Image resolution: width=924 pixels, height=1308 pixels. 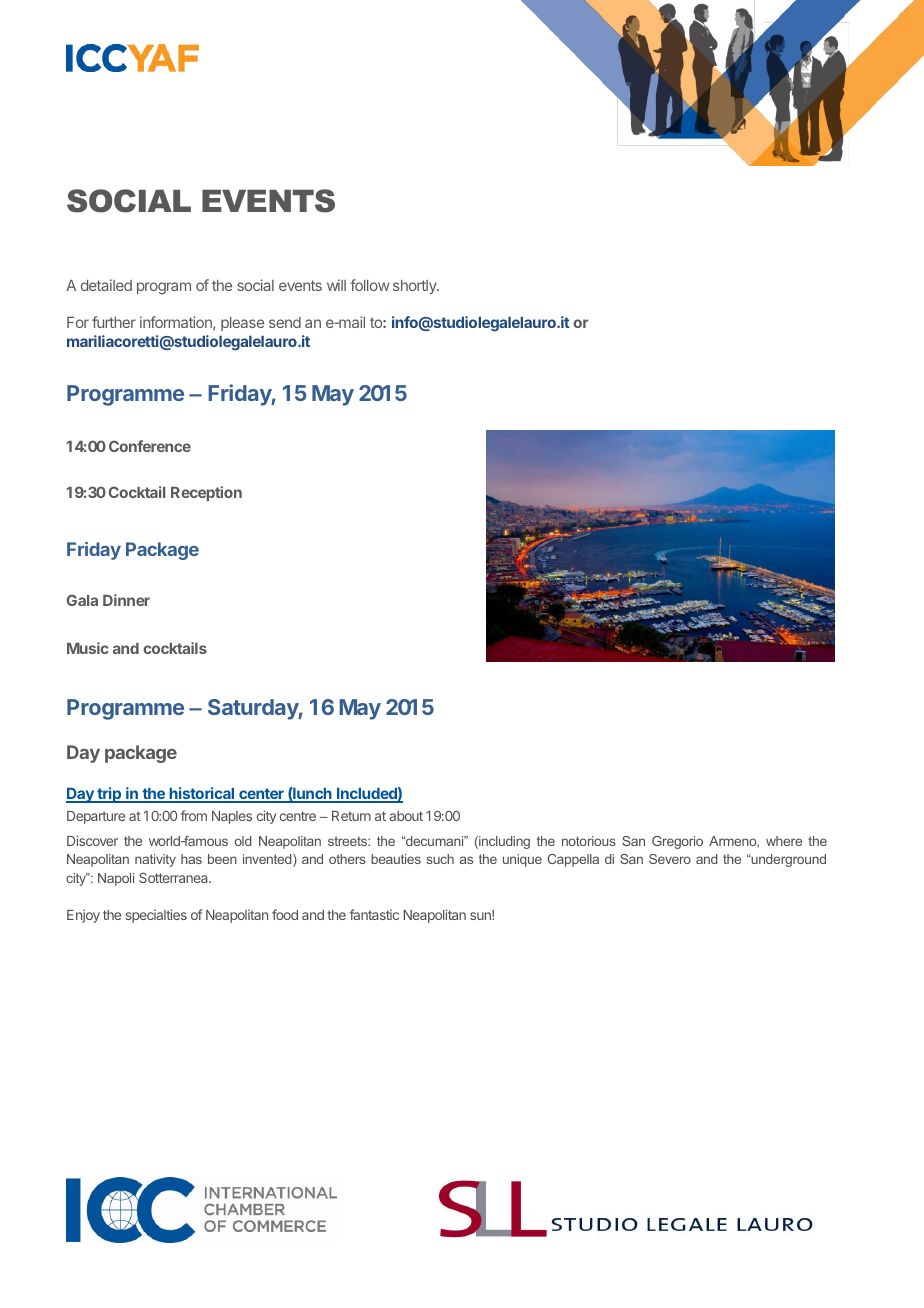 What do you see at coordinates (677, 842) in the page?
I see `Gregorio` at bounding box center [677, 842].
